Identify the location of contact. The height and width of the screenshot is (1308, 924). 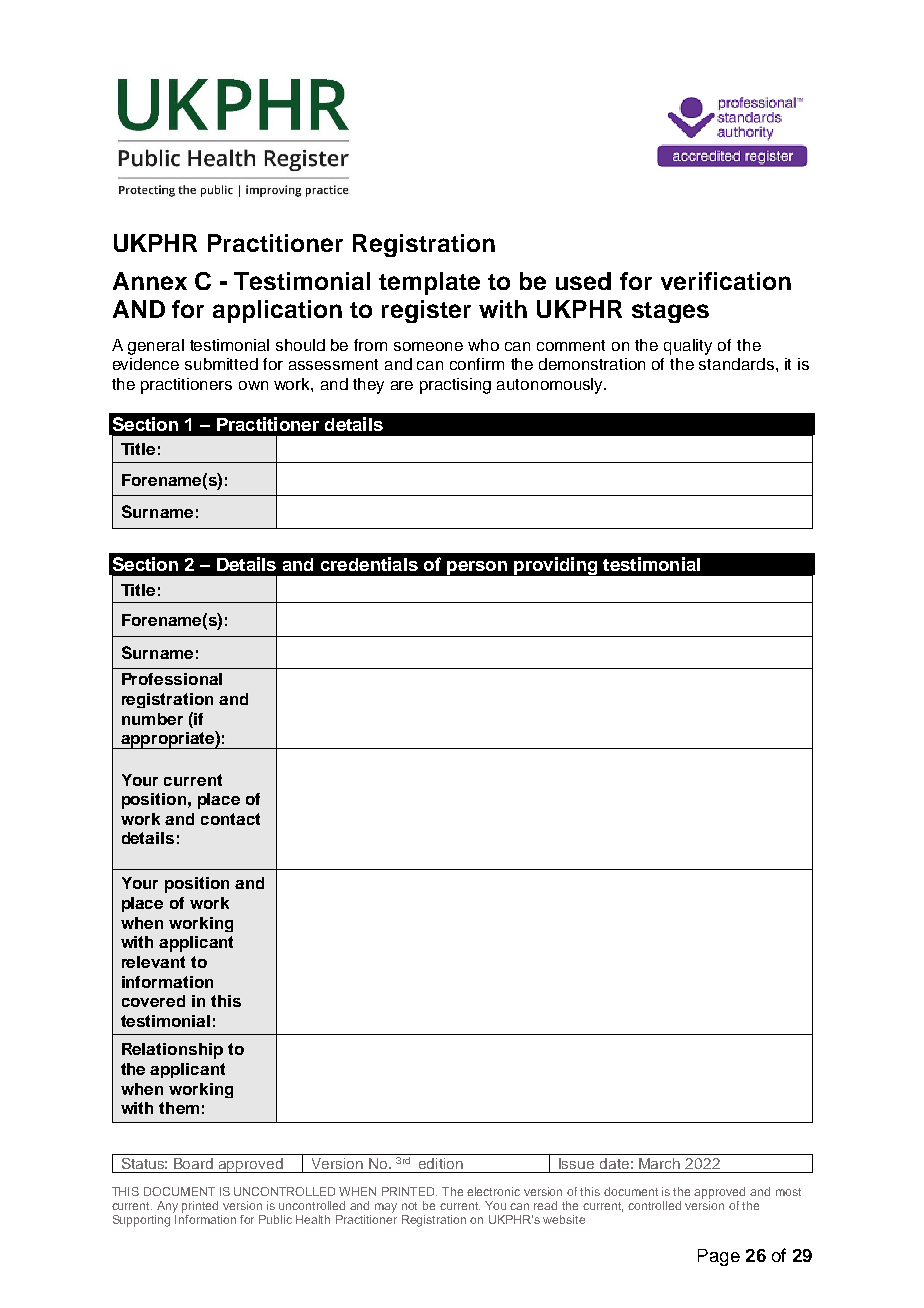
(230, 819).
